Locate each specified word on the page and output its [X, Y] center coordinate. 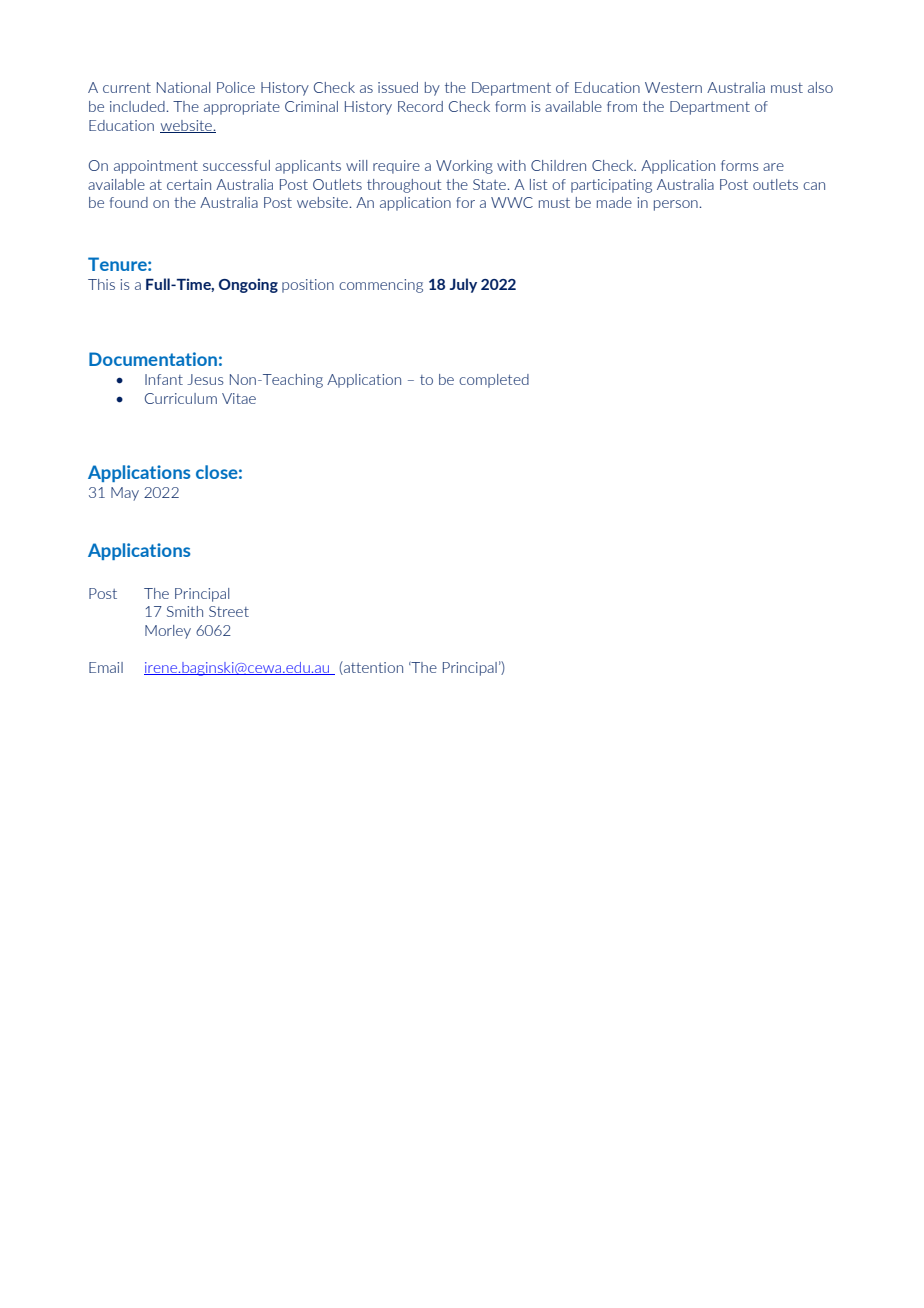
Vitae [239, 398]
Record [420, 106]
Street [229, 611]
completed [494, 381]
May [125, 494]
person [677, 205]
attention [372, 668]
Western [673, 87]
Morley [168, 632]
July [463, 285]
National [183, 87]
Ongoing [248, 285]
